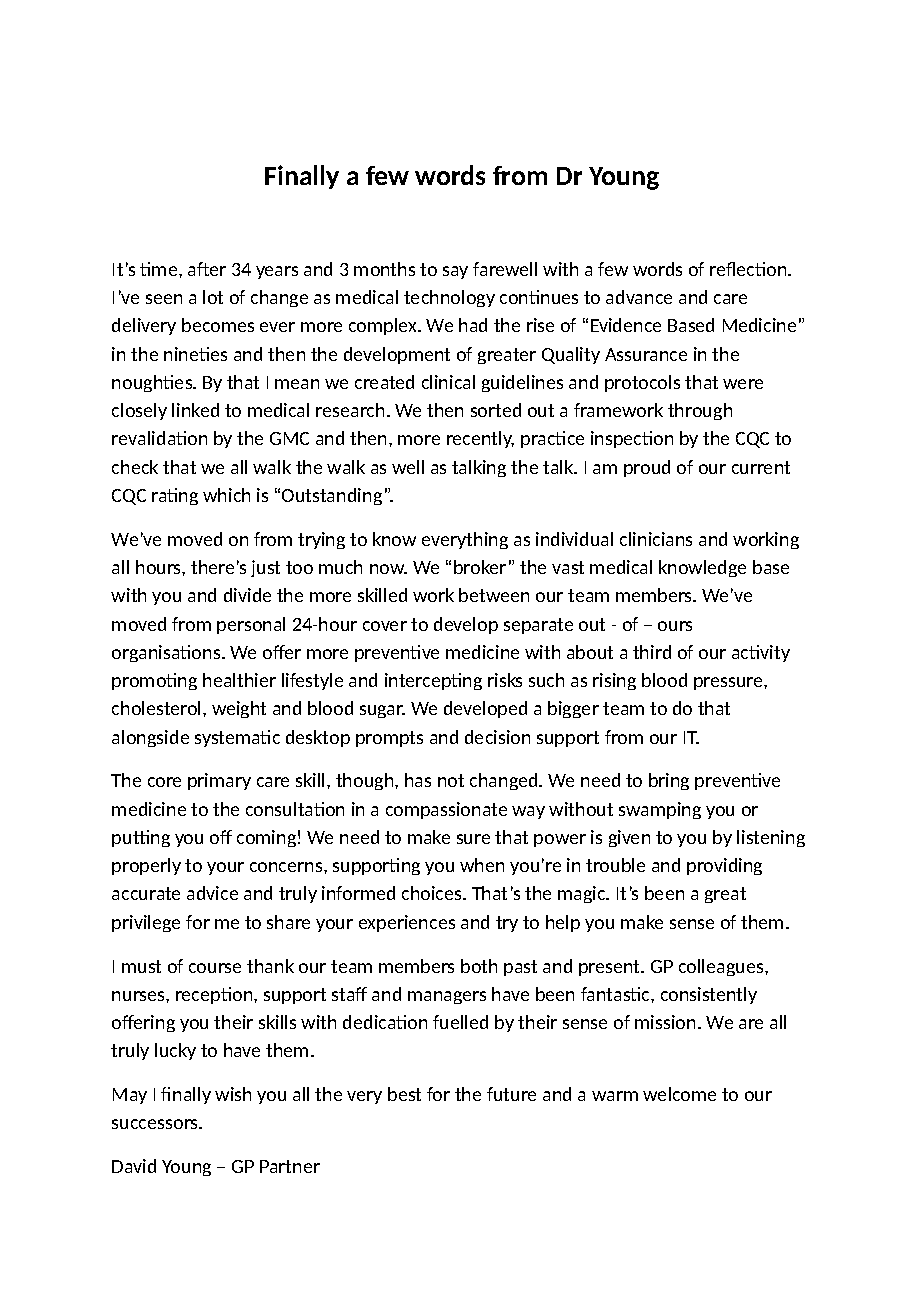  I want to click on decision, so click(497, 737).
